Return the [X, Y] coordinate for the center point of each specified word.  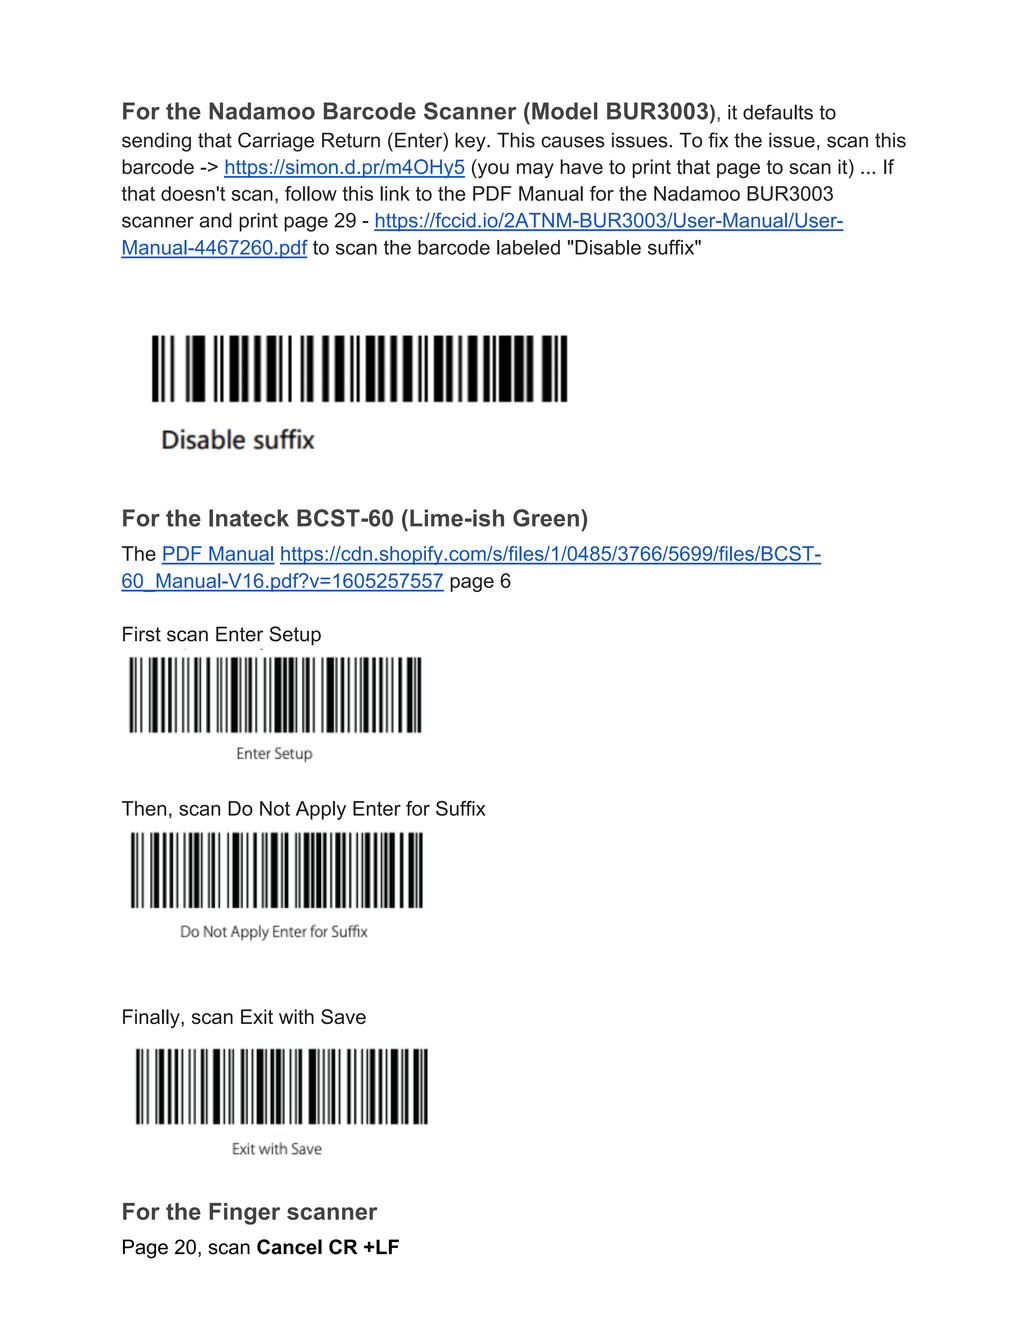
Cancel [289, 1247]
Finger [244, 1214]
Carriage [276, 142]
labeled [528, 247]
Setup [295, 636]
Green [546, 518]
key [471, 142]
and [215, 220]
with [296, 1016]
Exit [257, 1016]
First [142, 634]
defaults [778, 112]
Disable [608, 247]
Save [343, 1016]
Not [275, 808]
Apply [321, 810]
